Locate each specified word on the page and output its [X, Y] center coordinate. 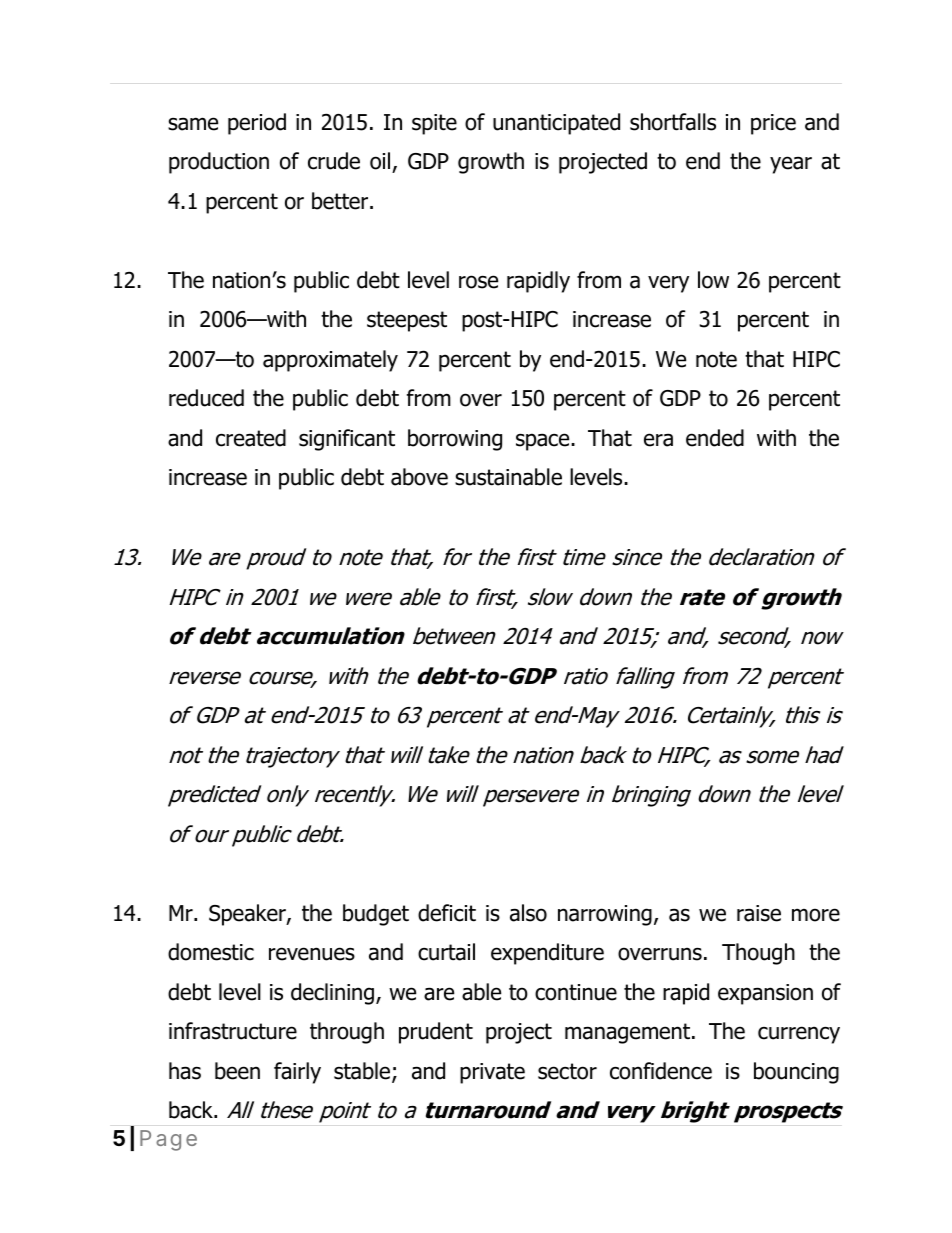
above [419, 477]
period [257, 124]
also [528, 913]
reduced [206, 398]
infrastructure [233, 1031]
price [773, 124]
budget [376, 915]
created [251, 438]
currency [799, 1035]
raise [759, 913]
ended [715, 438]
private [492, 1073]
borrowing [455, 440]
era [658, 440]
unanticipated [556, 124]
